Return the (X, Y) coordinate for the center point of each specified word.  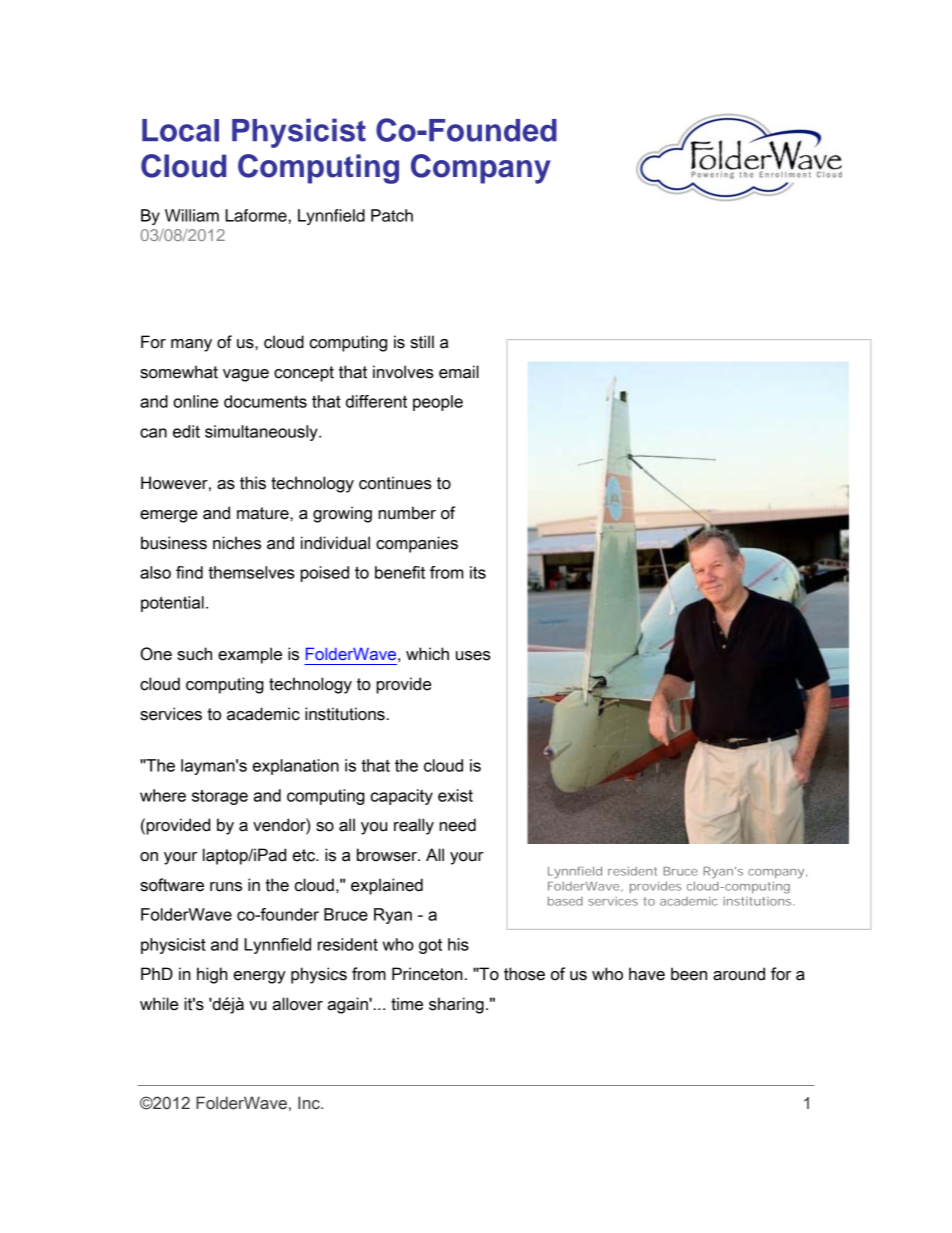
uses (473, 656)
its (478, 572)
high (212, 975)
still (422, 342)
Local (180, 130)
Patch (392, 215)
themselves (251, 572)
